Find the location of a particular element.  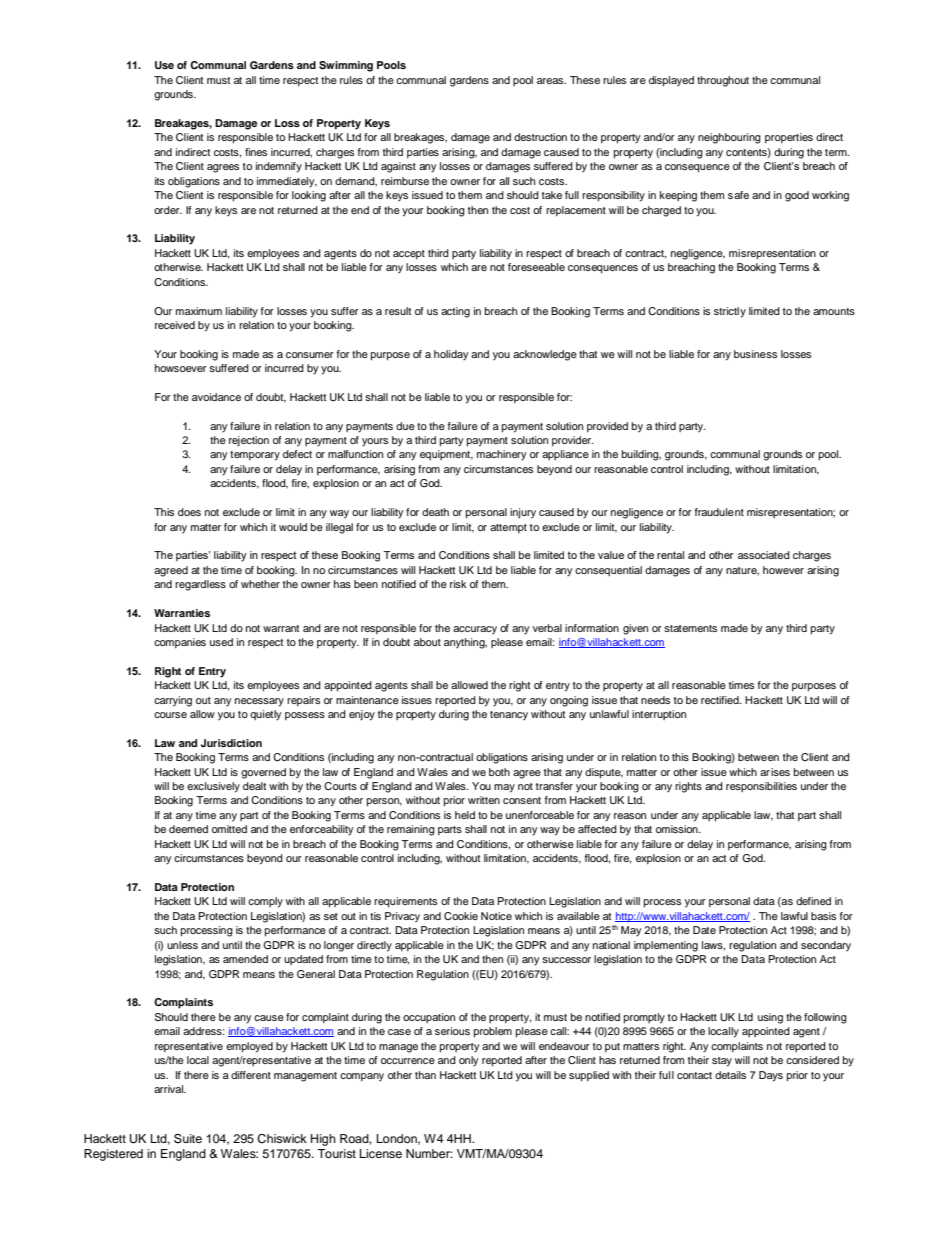

Suite is located at coordinates (188, 1139).
